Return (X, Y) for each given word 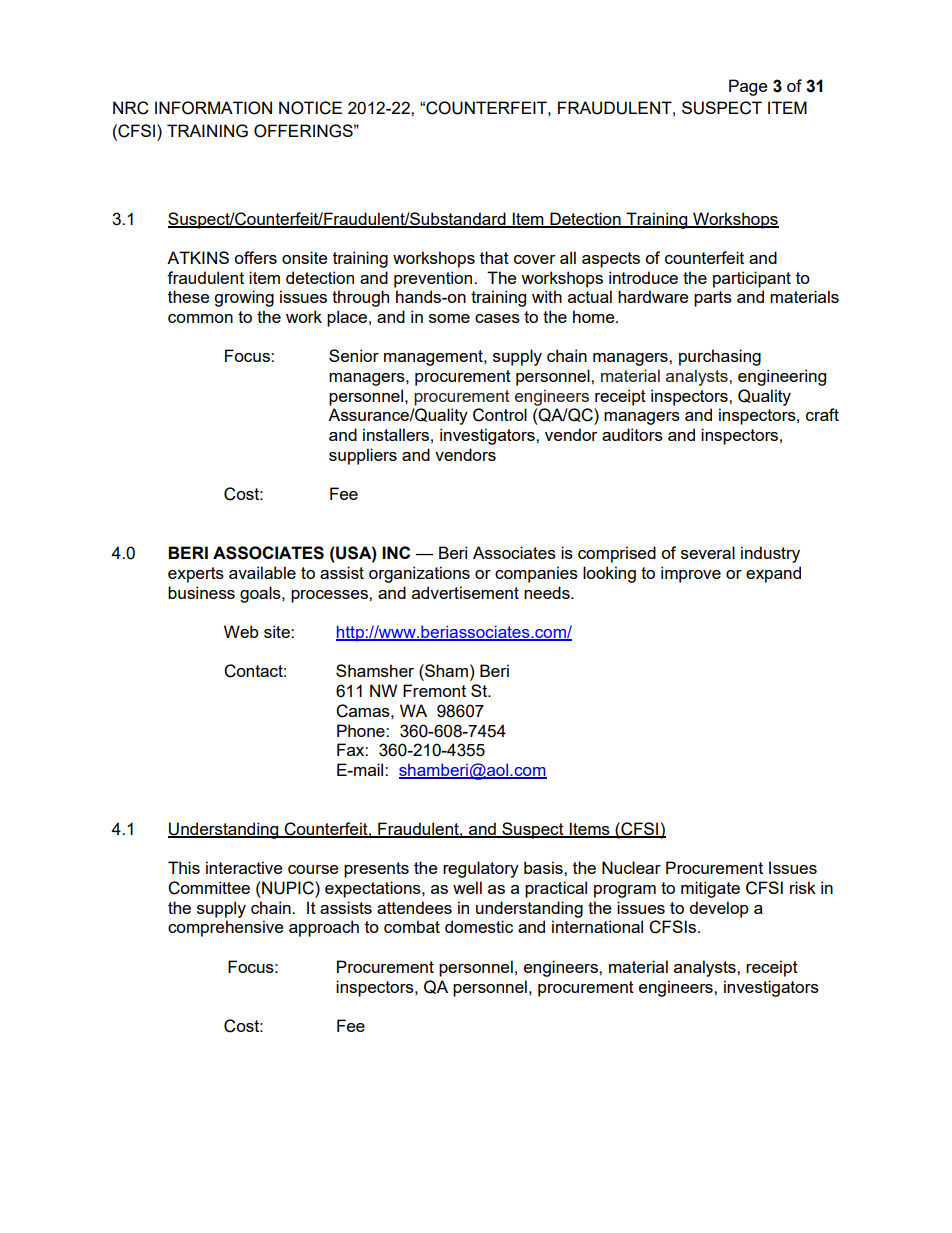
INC (396, 552)
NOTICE (310, 108)
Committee (209, 888)
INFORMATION (213, 108)
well (467, 887)
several (708, 552)
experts (196, 575)
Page (748, 87)
